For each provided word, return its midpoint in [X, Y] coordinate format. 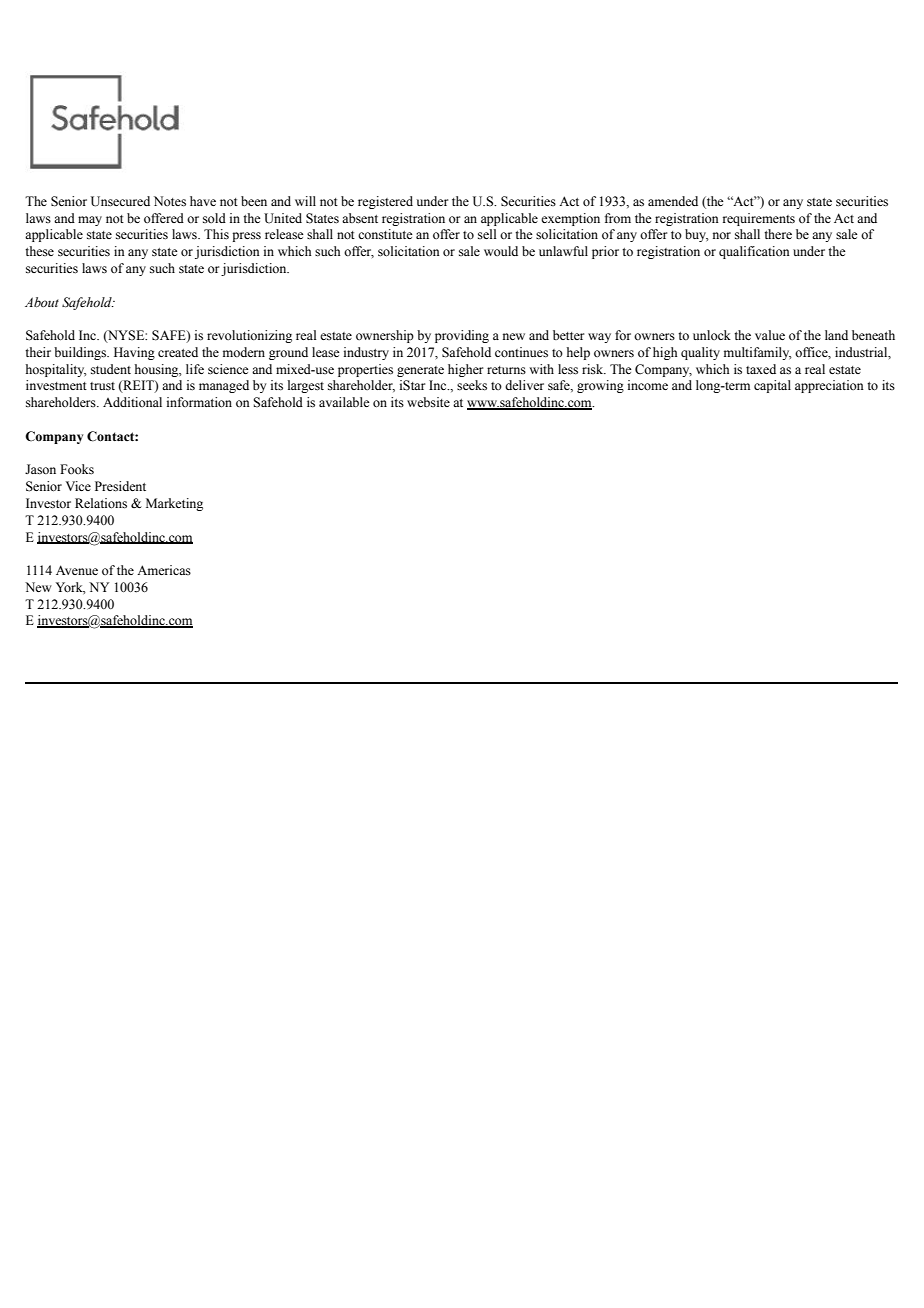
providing [462, 336]
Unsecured [120, 201]
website [428, 402]
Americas [164, 570]
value [770, 335]
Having [134, 353]
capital [772, 386]
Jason [40, 469]
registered [385, 202]
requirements [759, 219]
